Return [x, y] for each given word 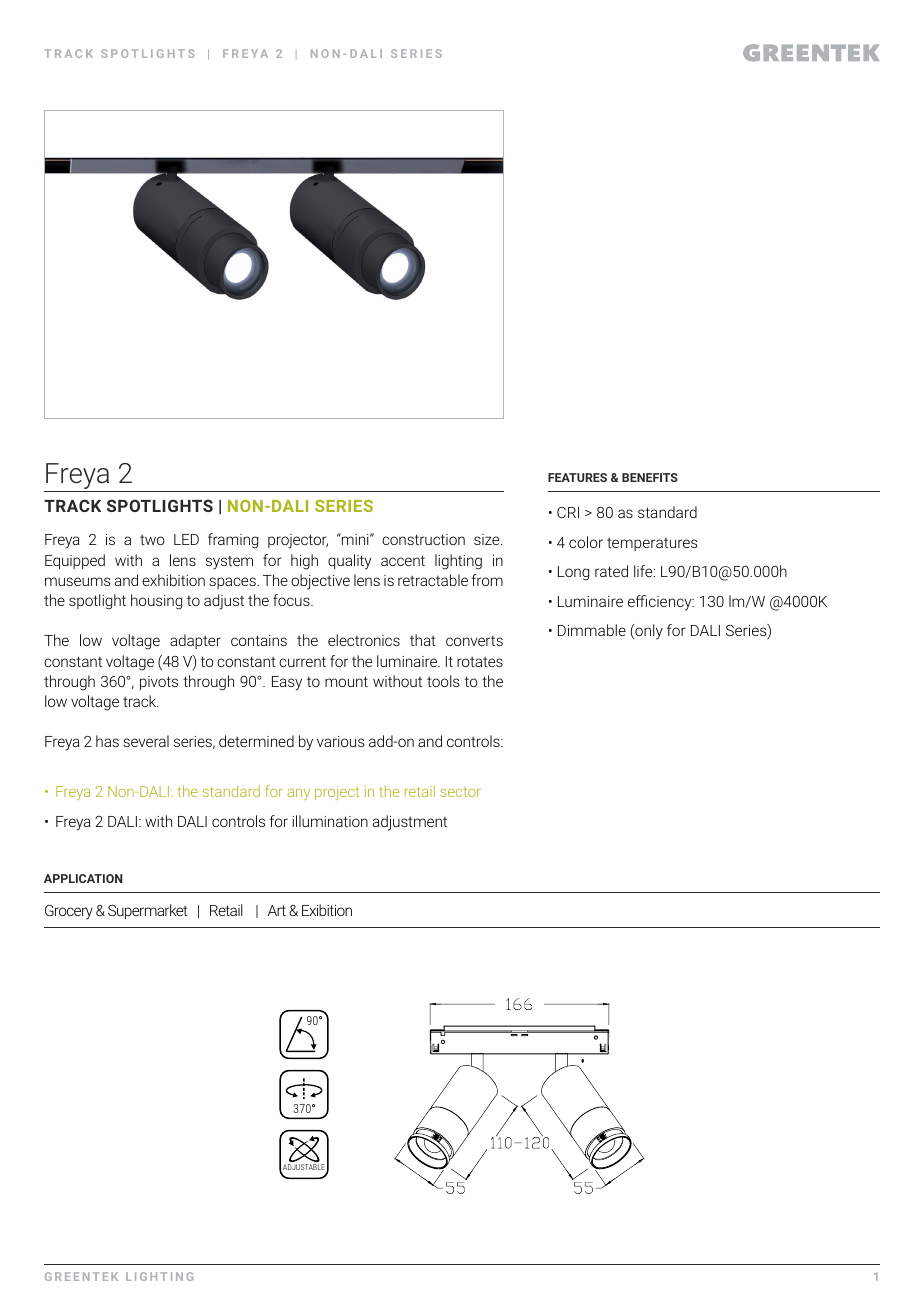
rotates [480, 662]
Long [573, 573]
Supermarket [148, 911]
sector [460, 792]
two [152, 540]
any [298, 794]
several [146, 741]
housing [156, 602]
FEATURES [577, 477]
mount [346, 681]
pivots [159, 683]
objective [320, 582]
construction [423, 539]
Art [277, 910]
